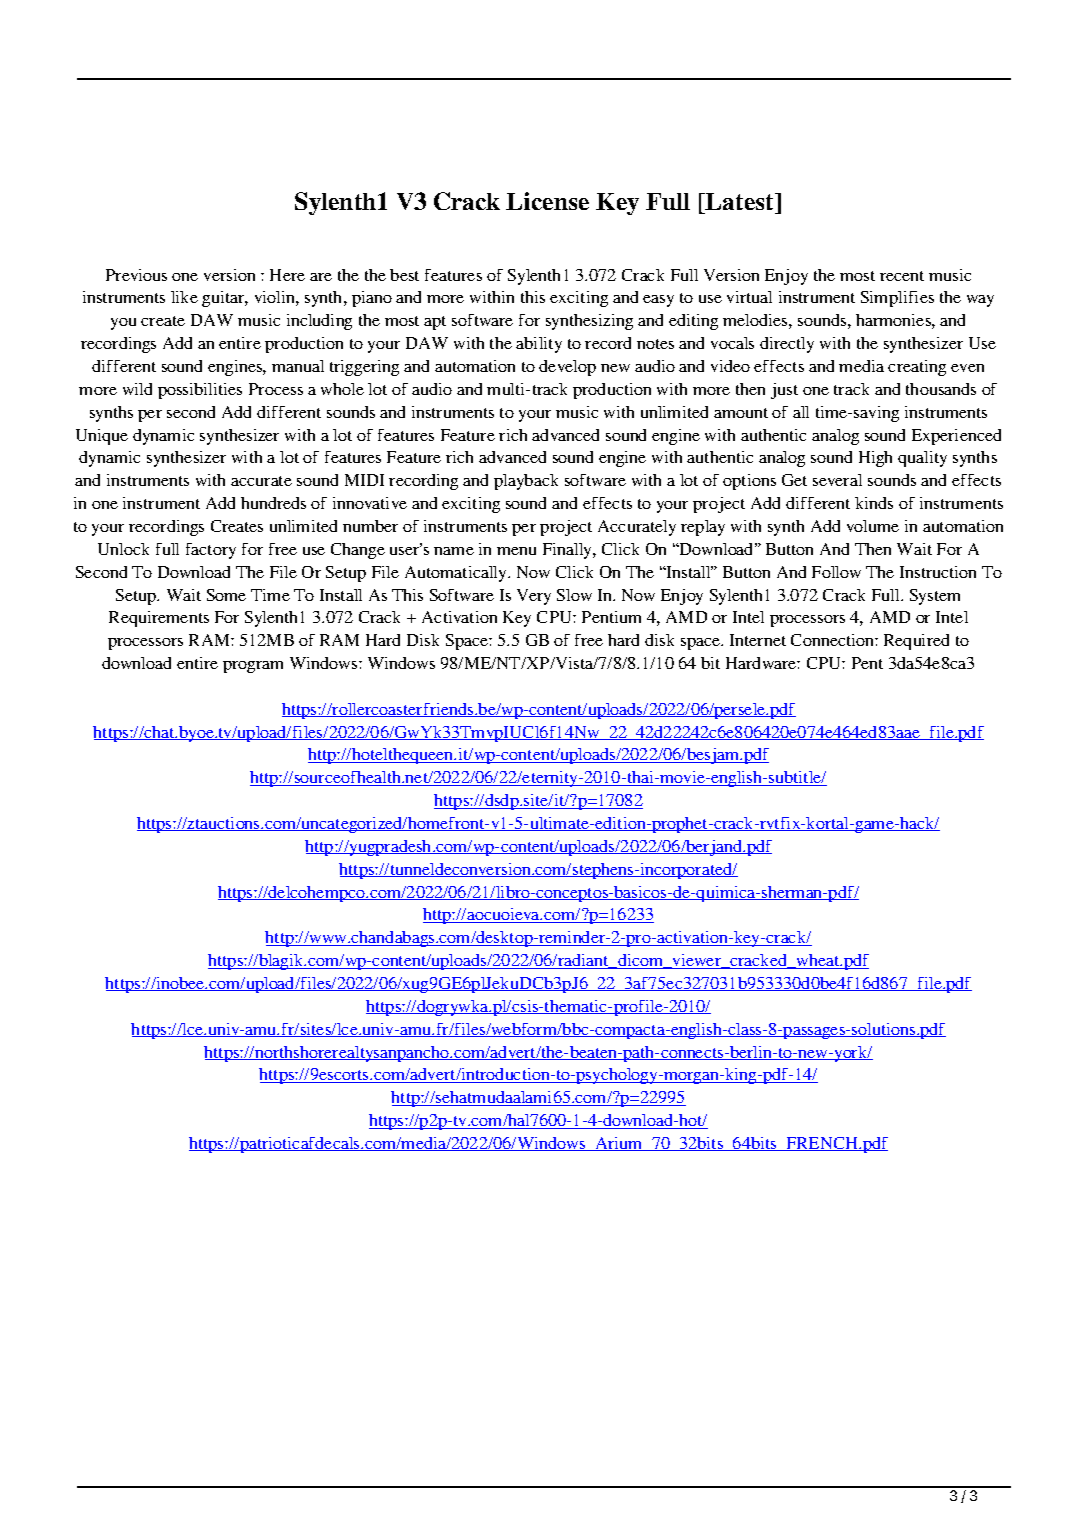  Describe the element at coordinates (547, 201) in the screenshot. I see `License` at that location.
